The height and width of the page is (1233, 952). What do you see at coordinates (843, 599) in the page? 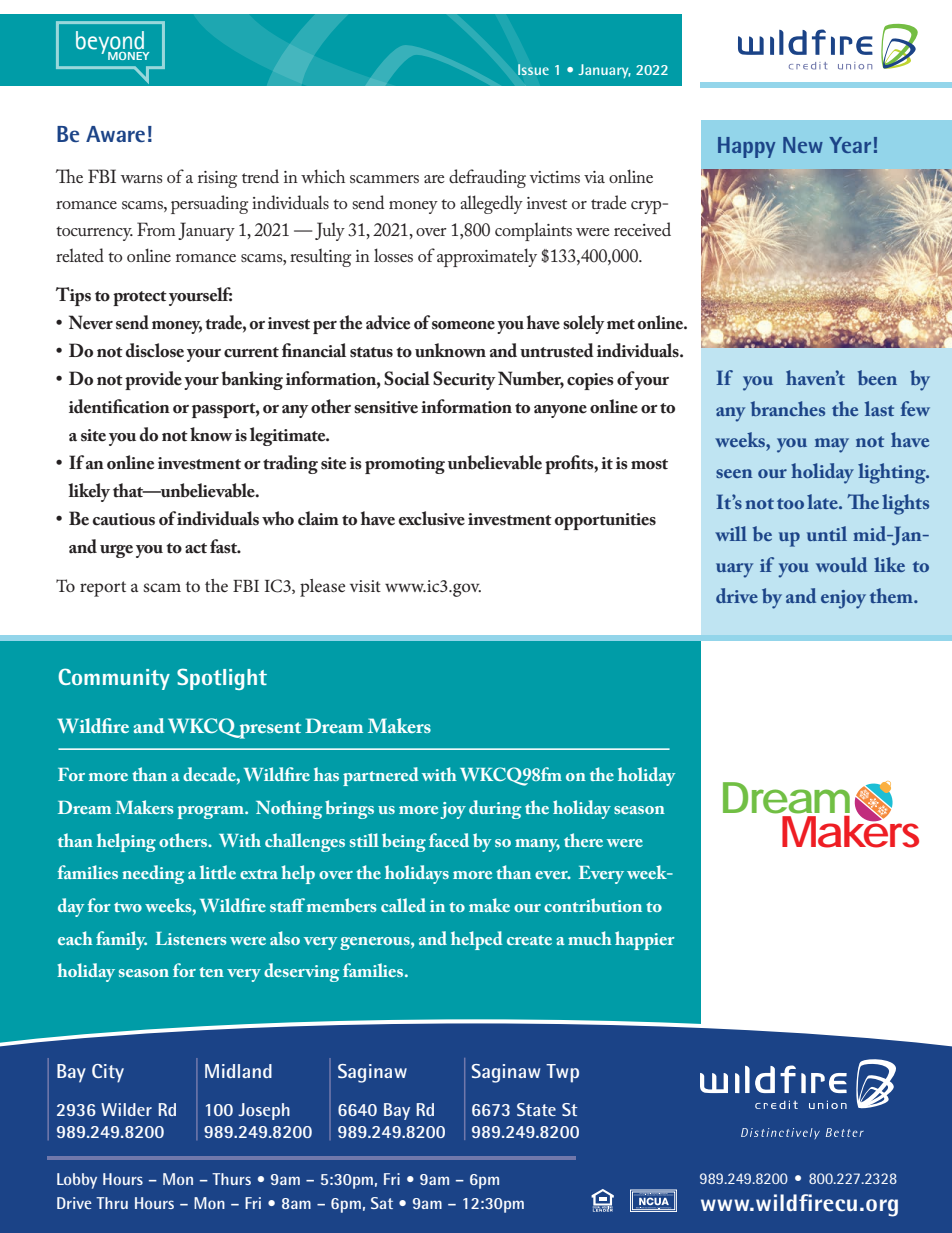
I see `enjoy` at bounding box center [843, 599].
